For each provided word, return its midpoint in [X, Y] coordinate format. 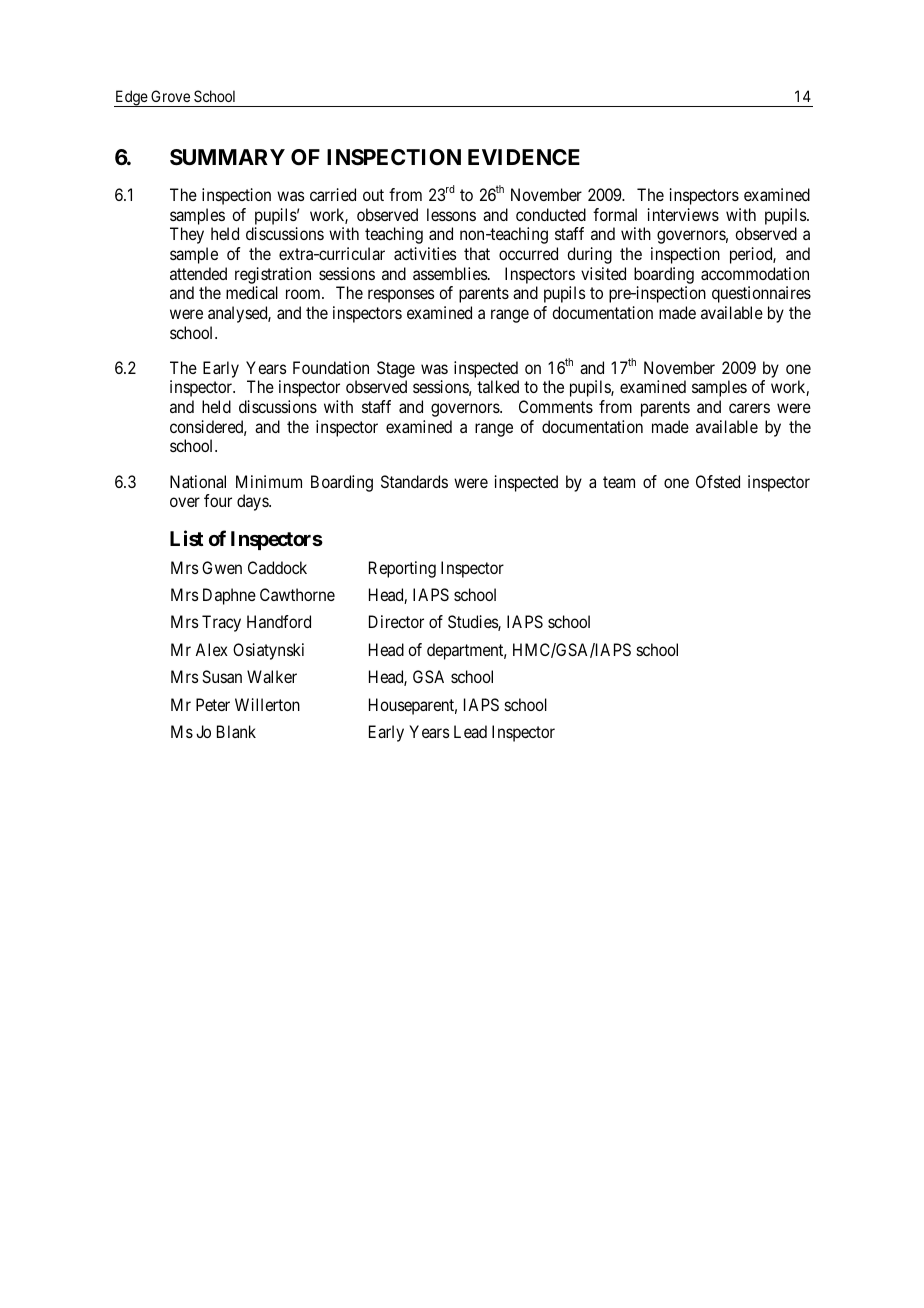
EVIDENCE [524, 157]
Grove [170, 96]
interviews [683, 214]
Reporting [402, 569]
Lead [470, 731]
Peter [213, 704]
